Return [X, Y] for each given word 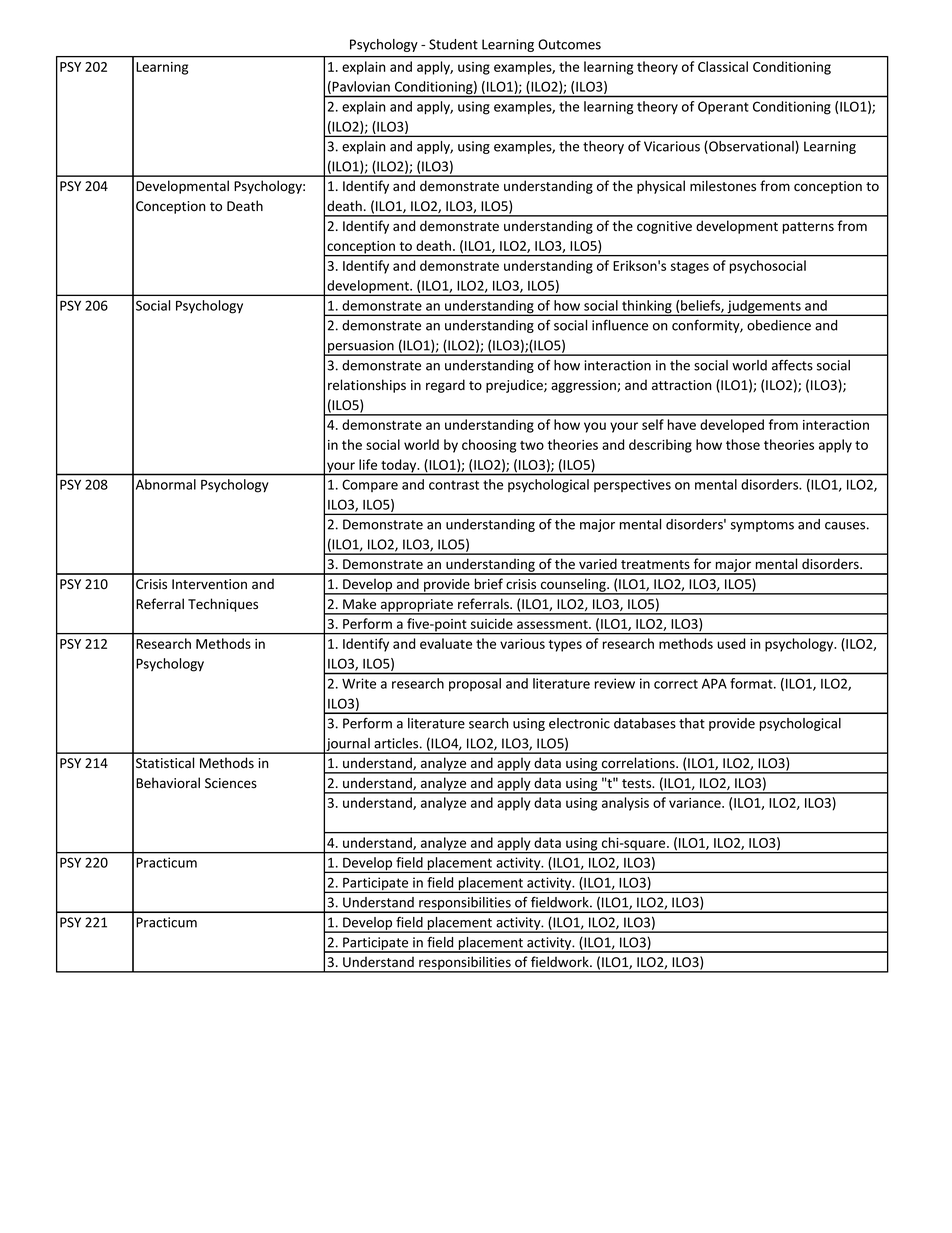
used [731, 643]
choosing [489, 446]
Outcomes [569, 44]
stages [690, 268]
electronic [579, 723]
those [743, 444]
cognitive [664, 227]
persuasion [361, 348]
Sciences [231, 783]
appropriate [416, 606]
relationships [367, 386]
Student [453, 44]
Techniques [223, 605]
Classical [723, 66]
